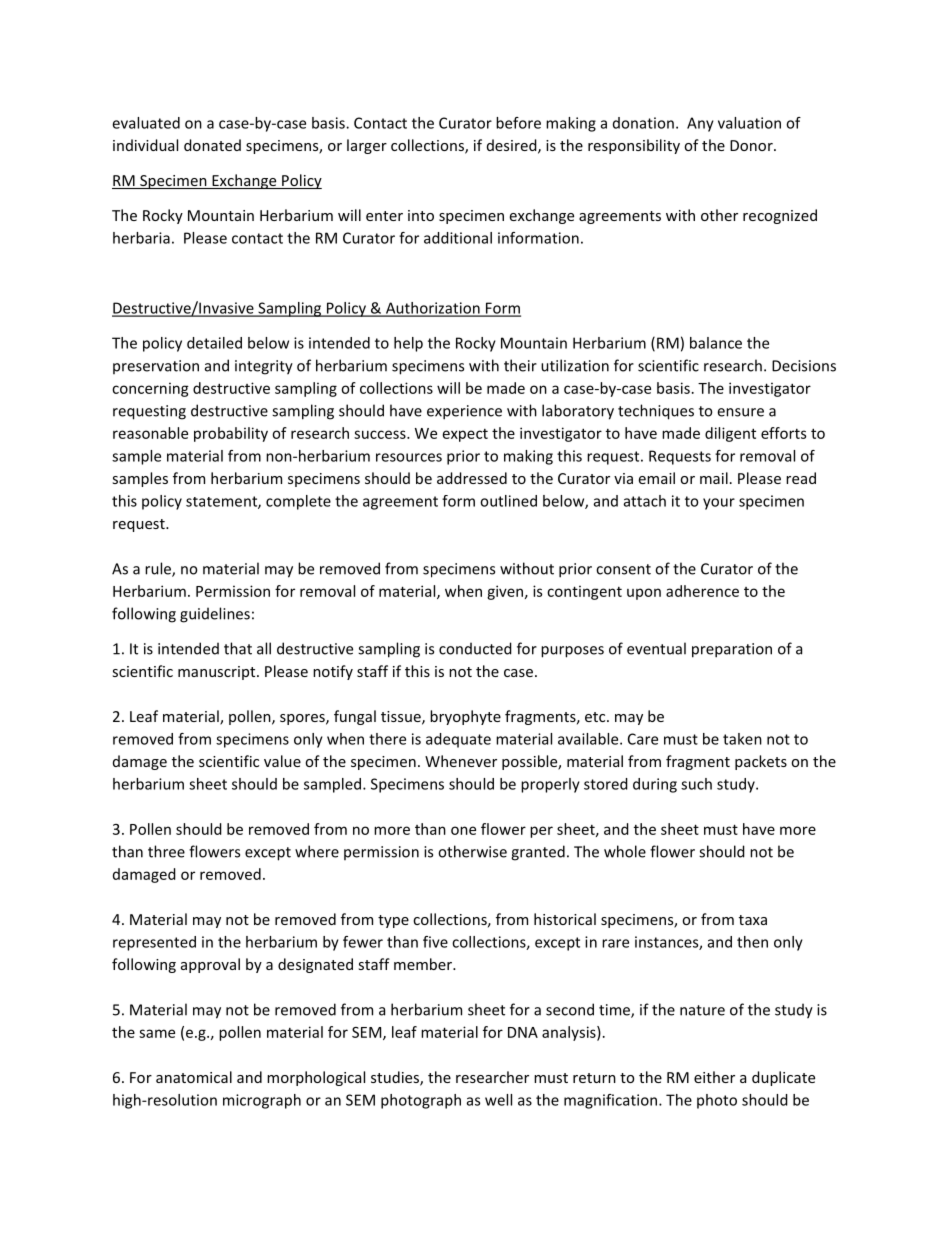 The image size is (952, 1233). What do you see at coordinates (231, 434) in the screenshot?
I see `probability` at bounding box center [231, 434].
